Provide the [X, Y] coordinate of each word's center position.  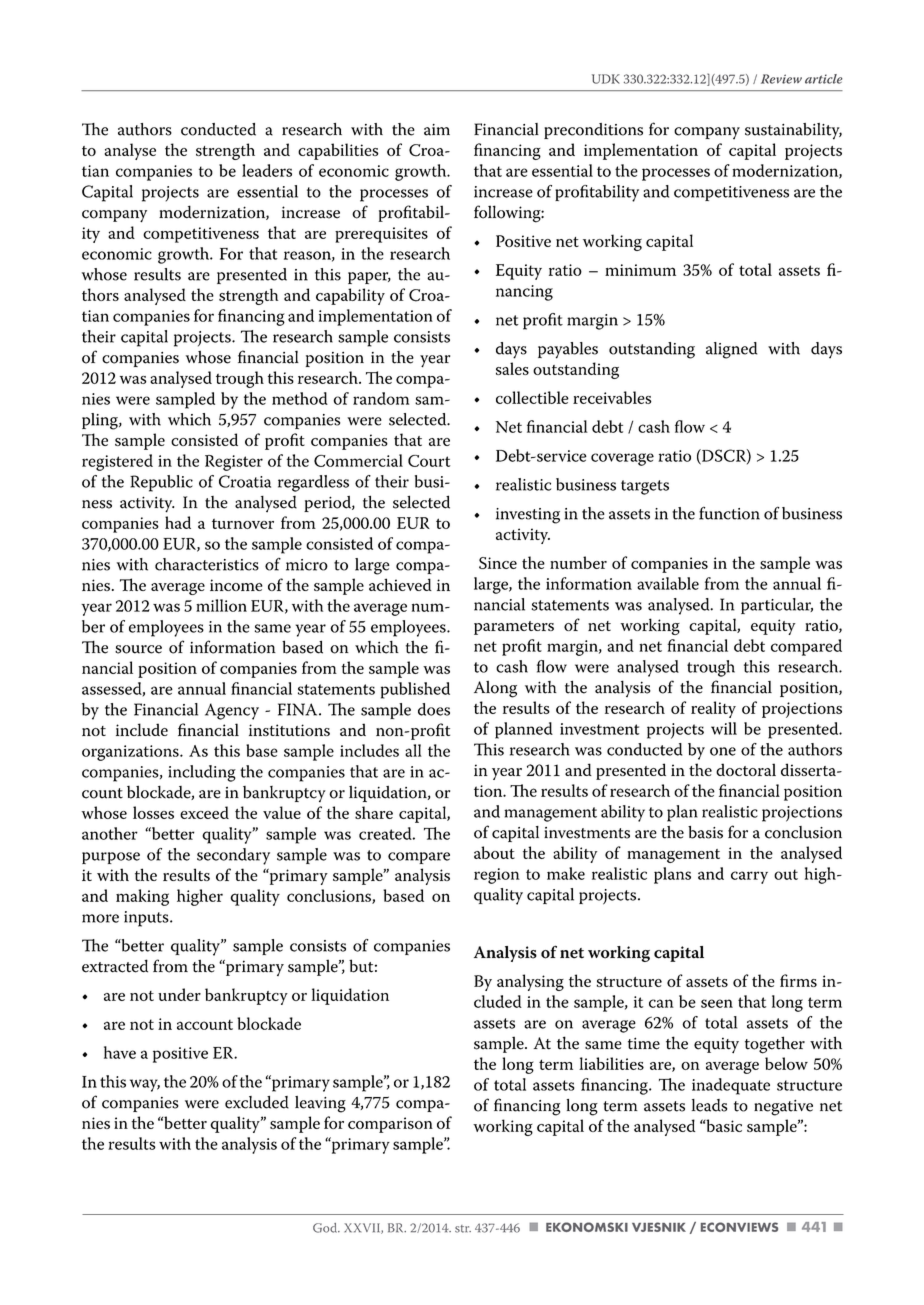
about [494, 852]
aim [437, 130]
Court [429, 461]
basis [705, 832]
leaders [267, 170]
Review [781, 79]
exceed [204, 812]
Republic [161, 483]
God [326, 1228]
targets [645, 487]
